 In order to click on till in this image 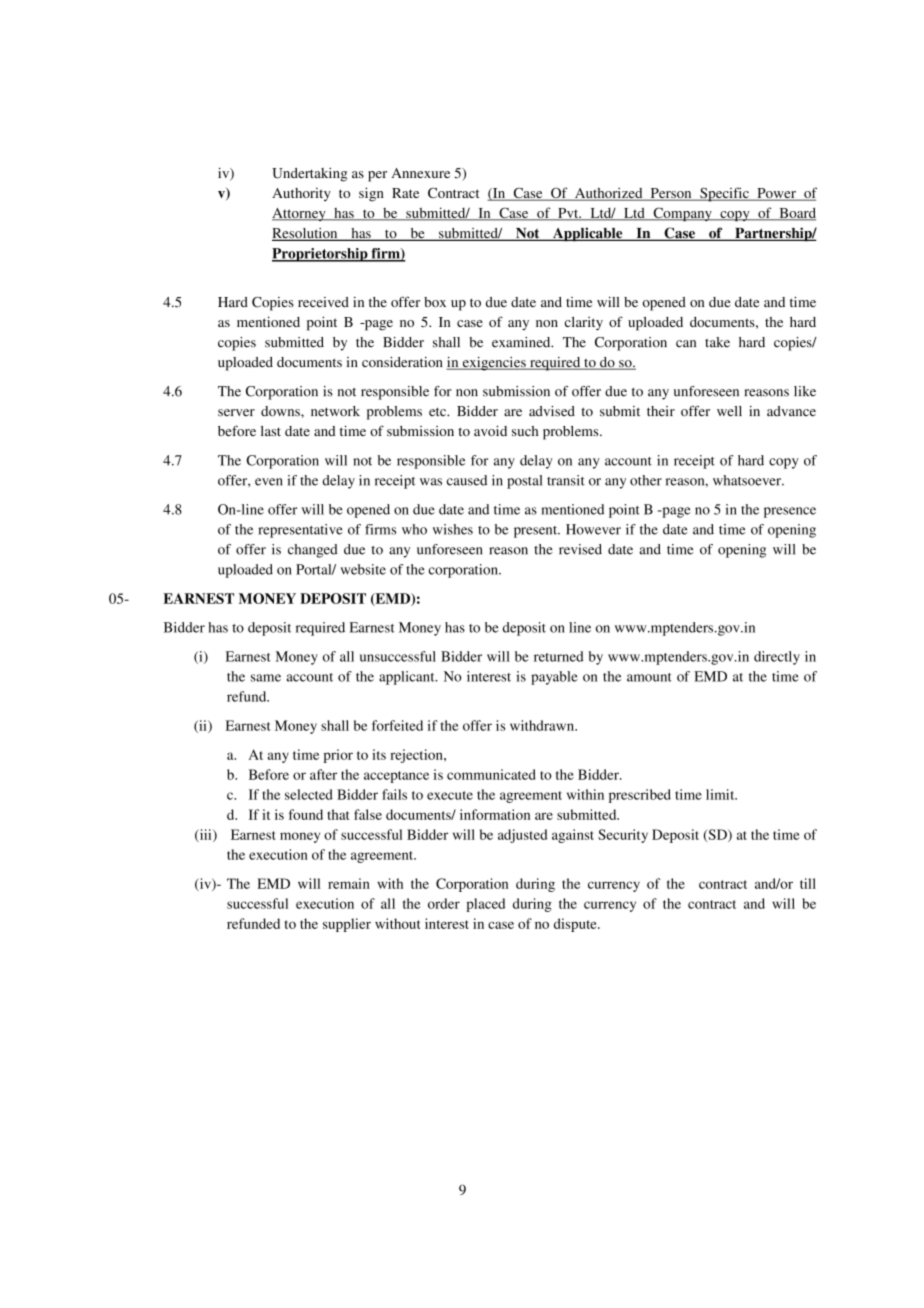, I will do `click(808, 883)`.
